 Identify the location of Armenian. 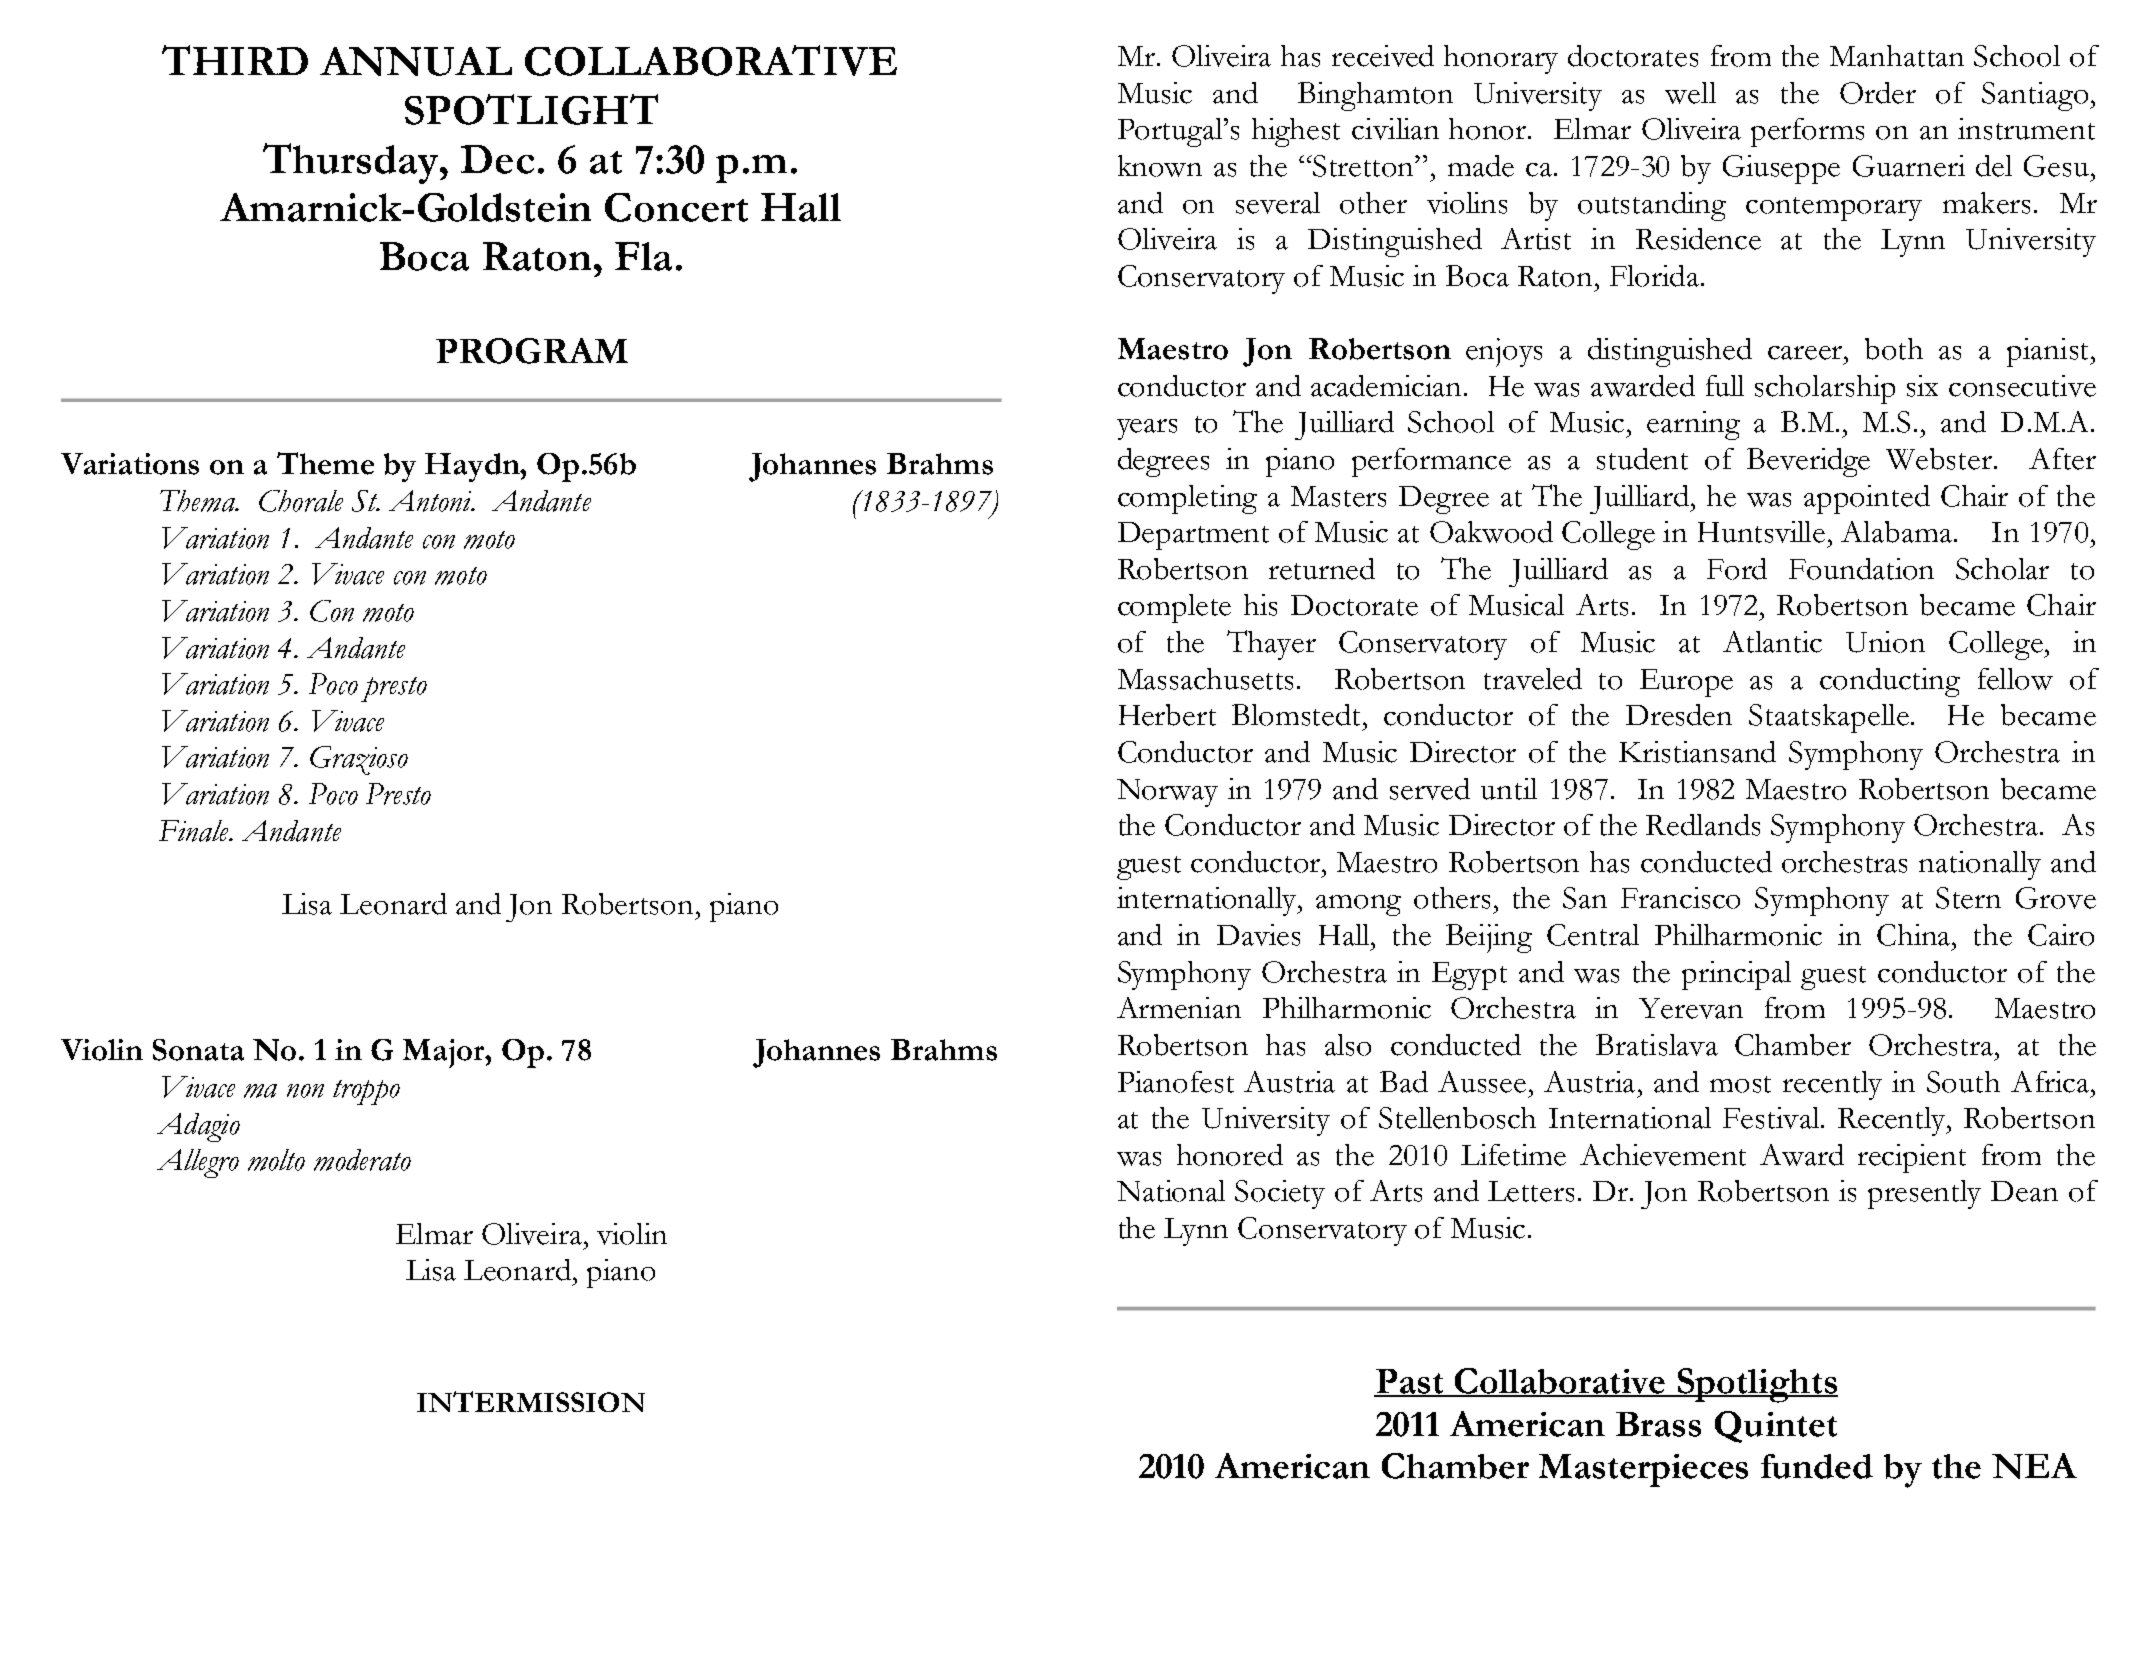
(1179, 1008).
